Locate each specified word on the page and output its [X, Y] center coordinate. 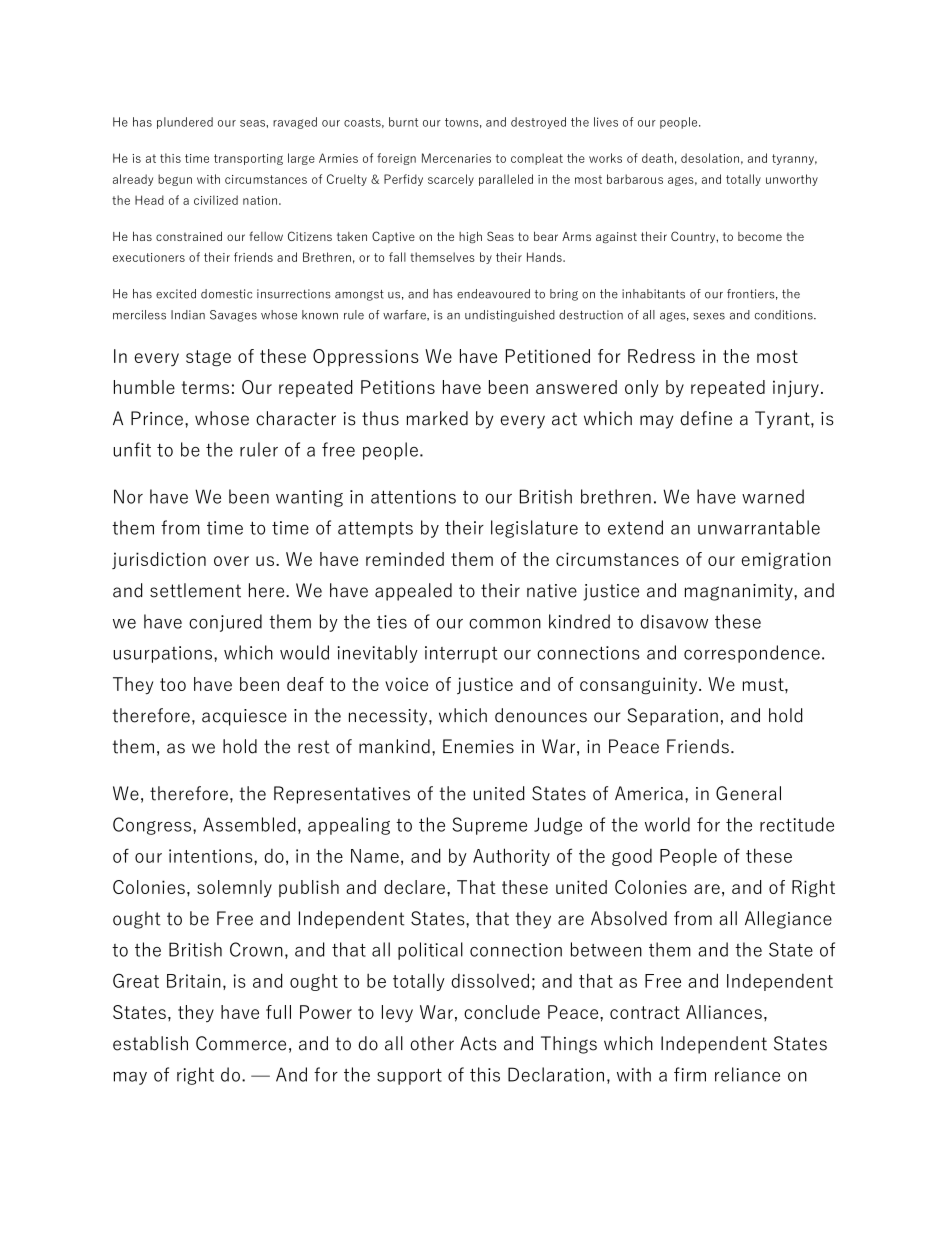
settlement [195, 590]
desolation [710, 158]
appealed [413, 592]
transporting [248, 159]
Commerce [241, 1043]
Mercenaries [456, 158]
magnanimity [740, 592]
